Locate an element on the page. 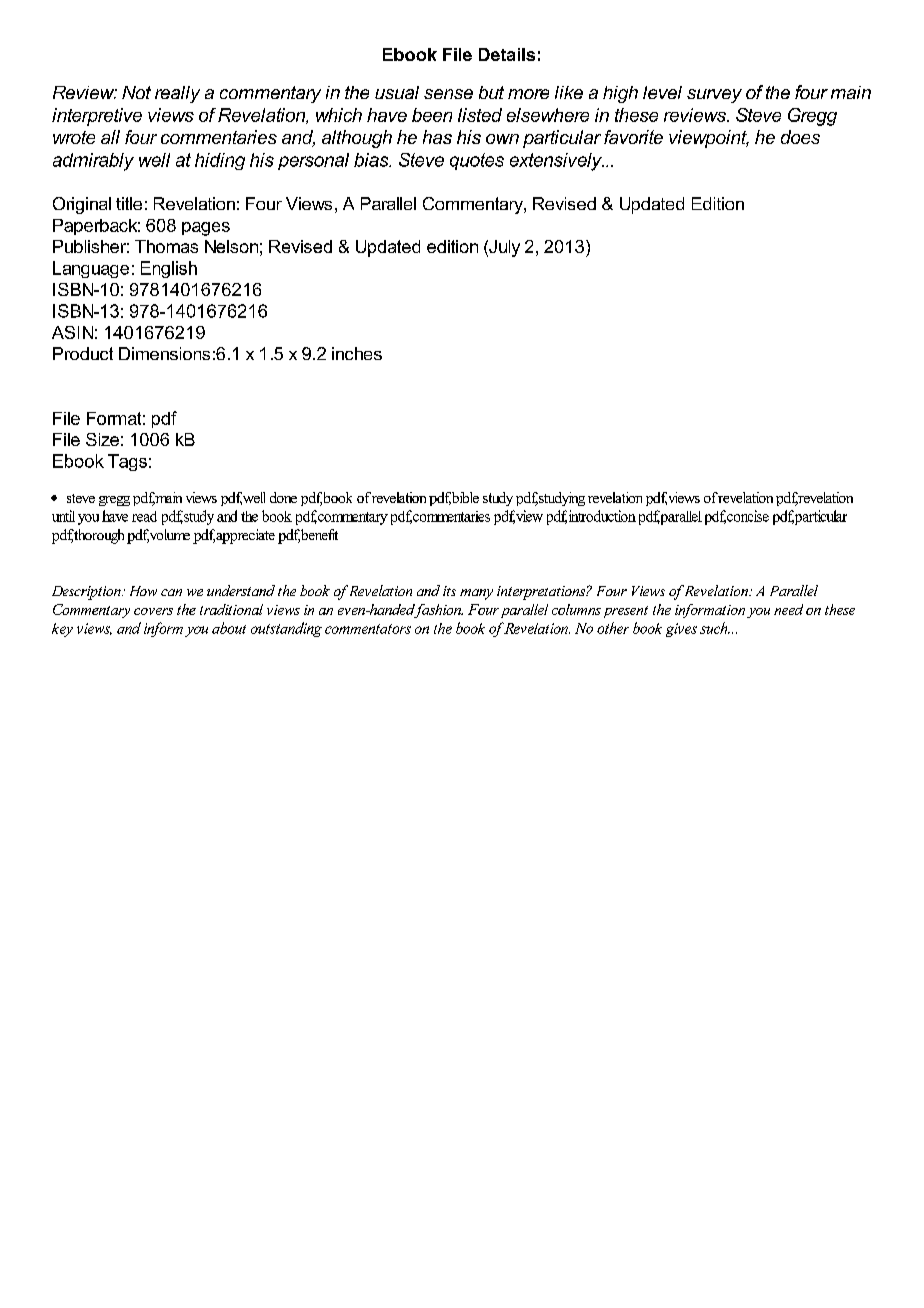  pages is located at coordinates (206, 229).
